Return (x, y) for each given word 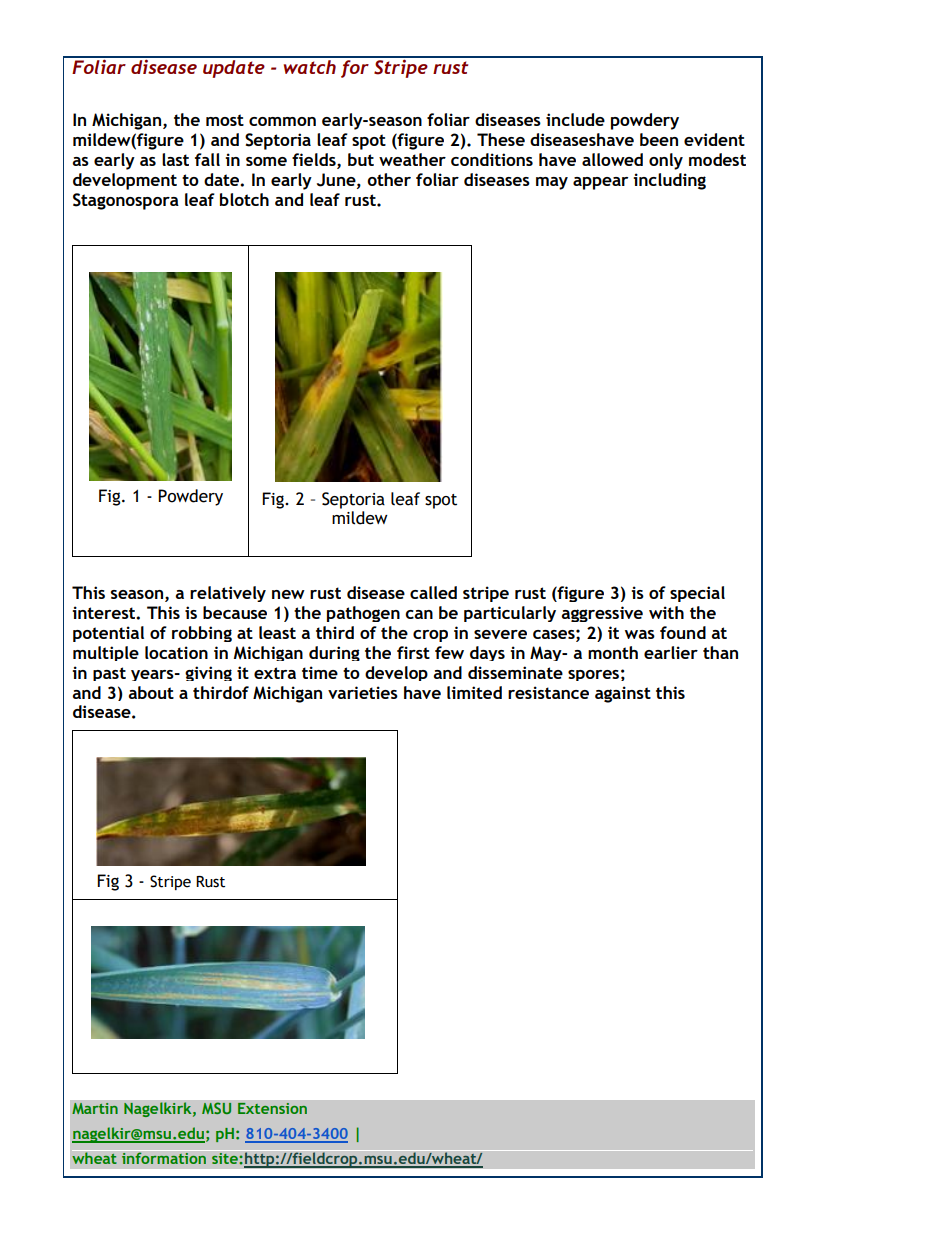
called (433, 592)
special (697, 594)
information (164, 1158)
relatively (228, 594)
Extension (272, 1108)
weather (412, 159)
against (623, 694)
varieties (363, 692)
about (151, 692)
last (175, 159)
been (659, 139)
